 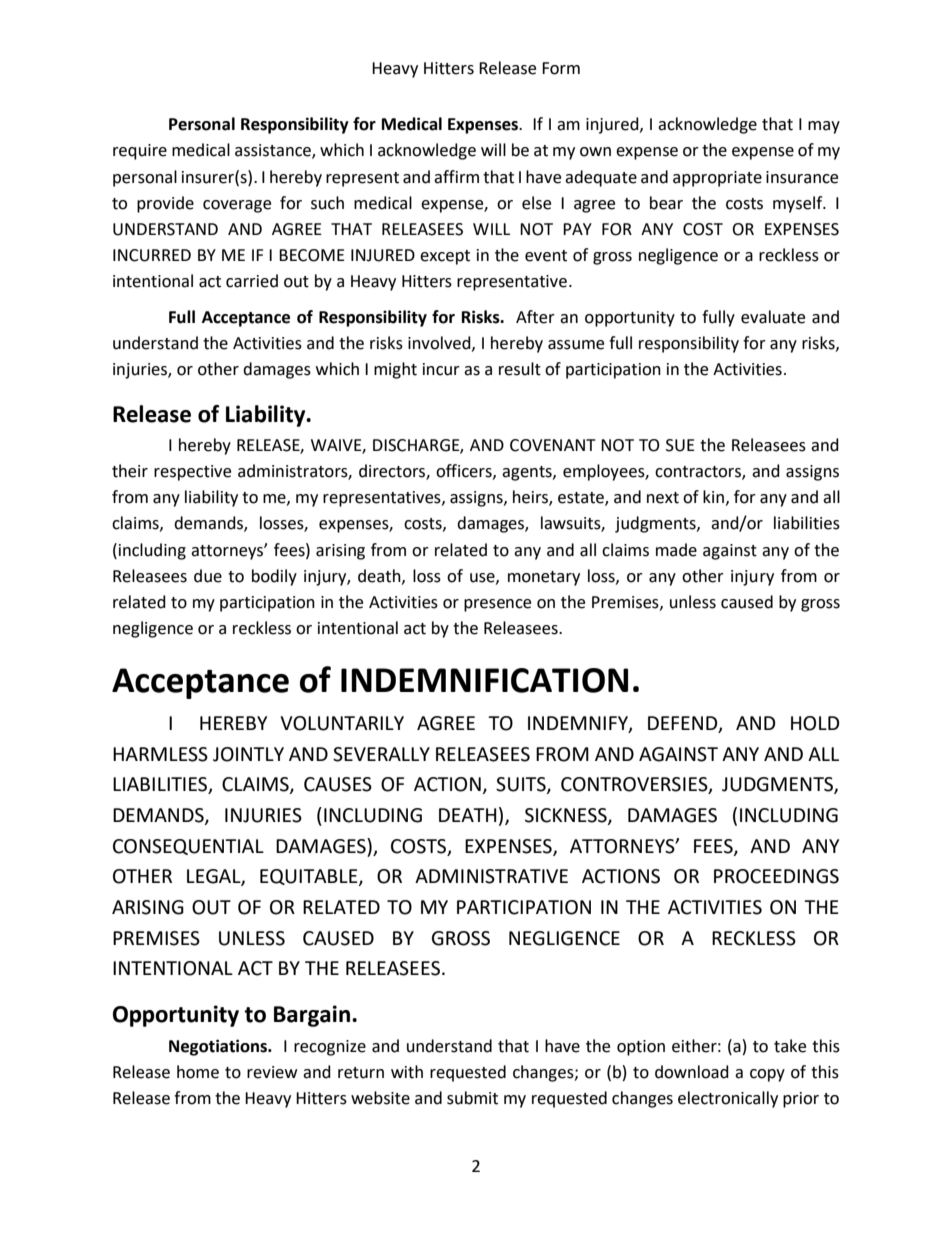 I want to click on evaluate, so click(x=773, y=317).
